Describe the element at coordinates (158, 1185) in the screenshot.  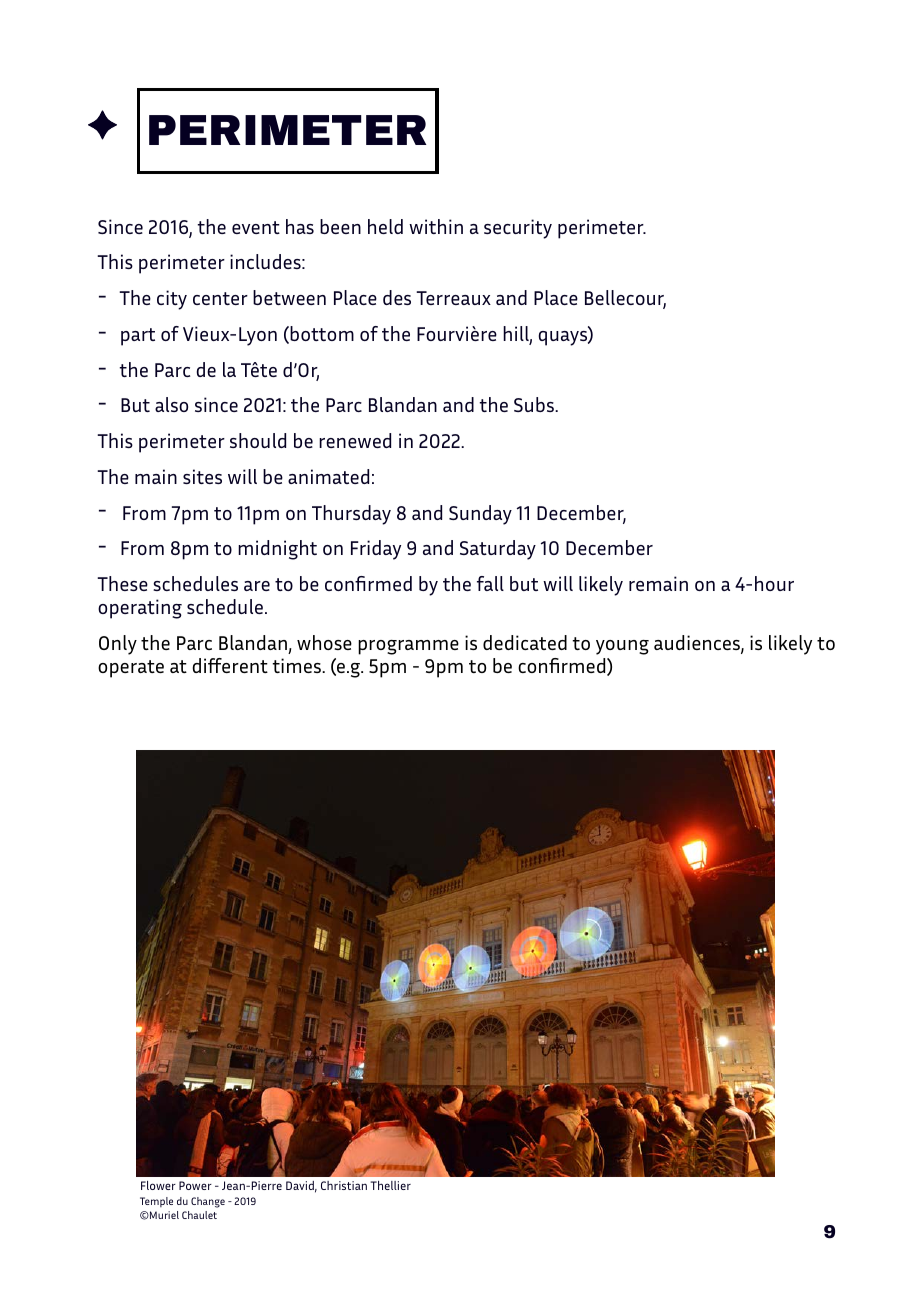
I see `Flower` at that location.
